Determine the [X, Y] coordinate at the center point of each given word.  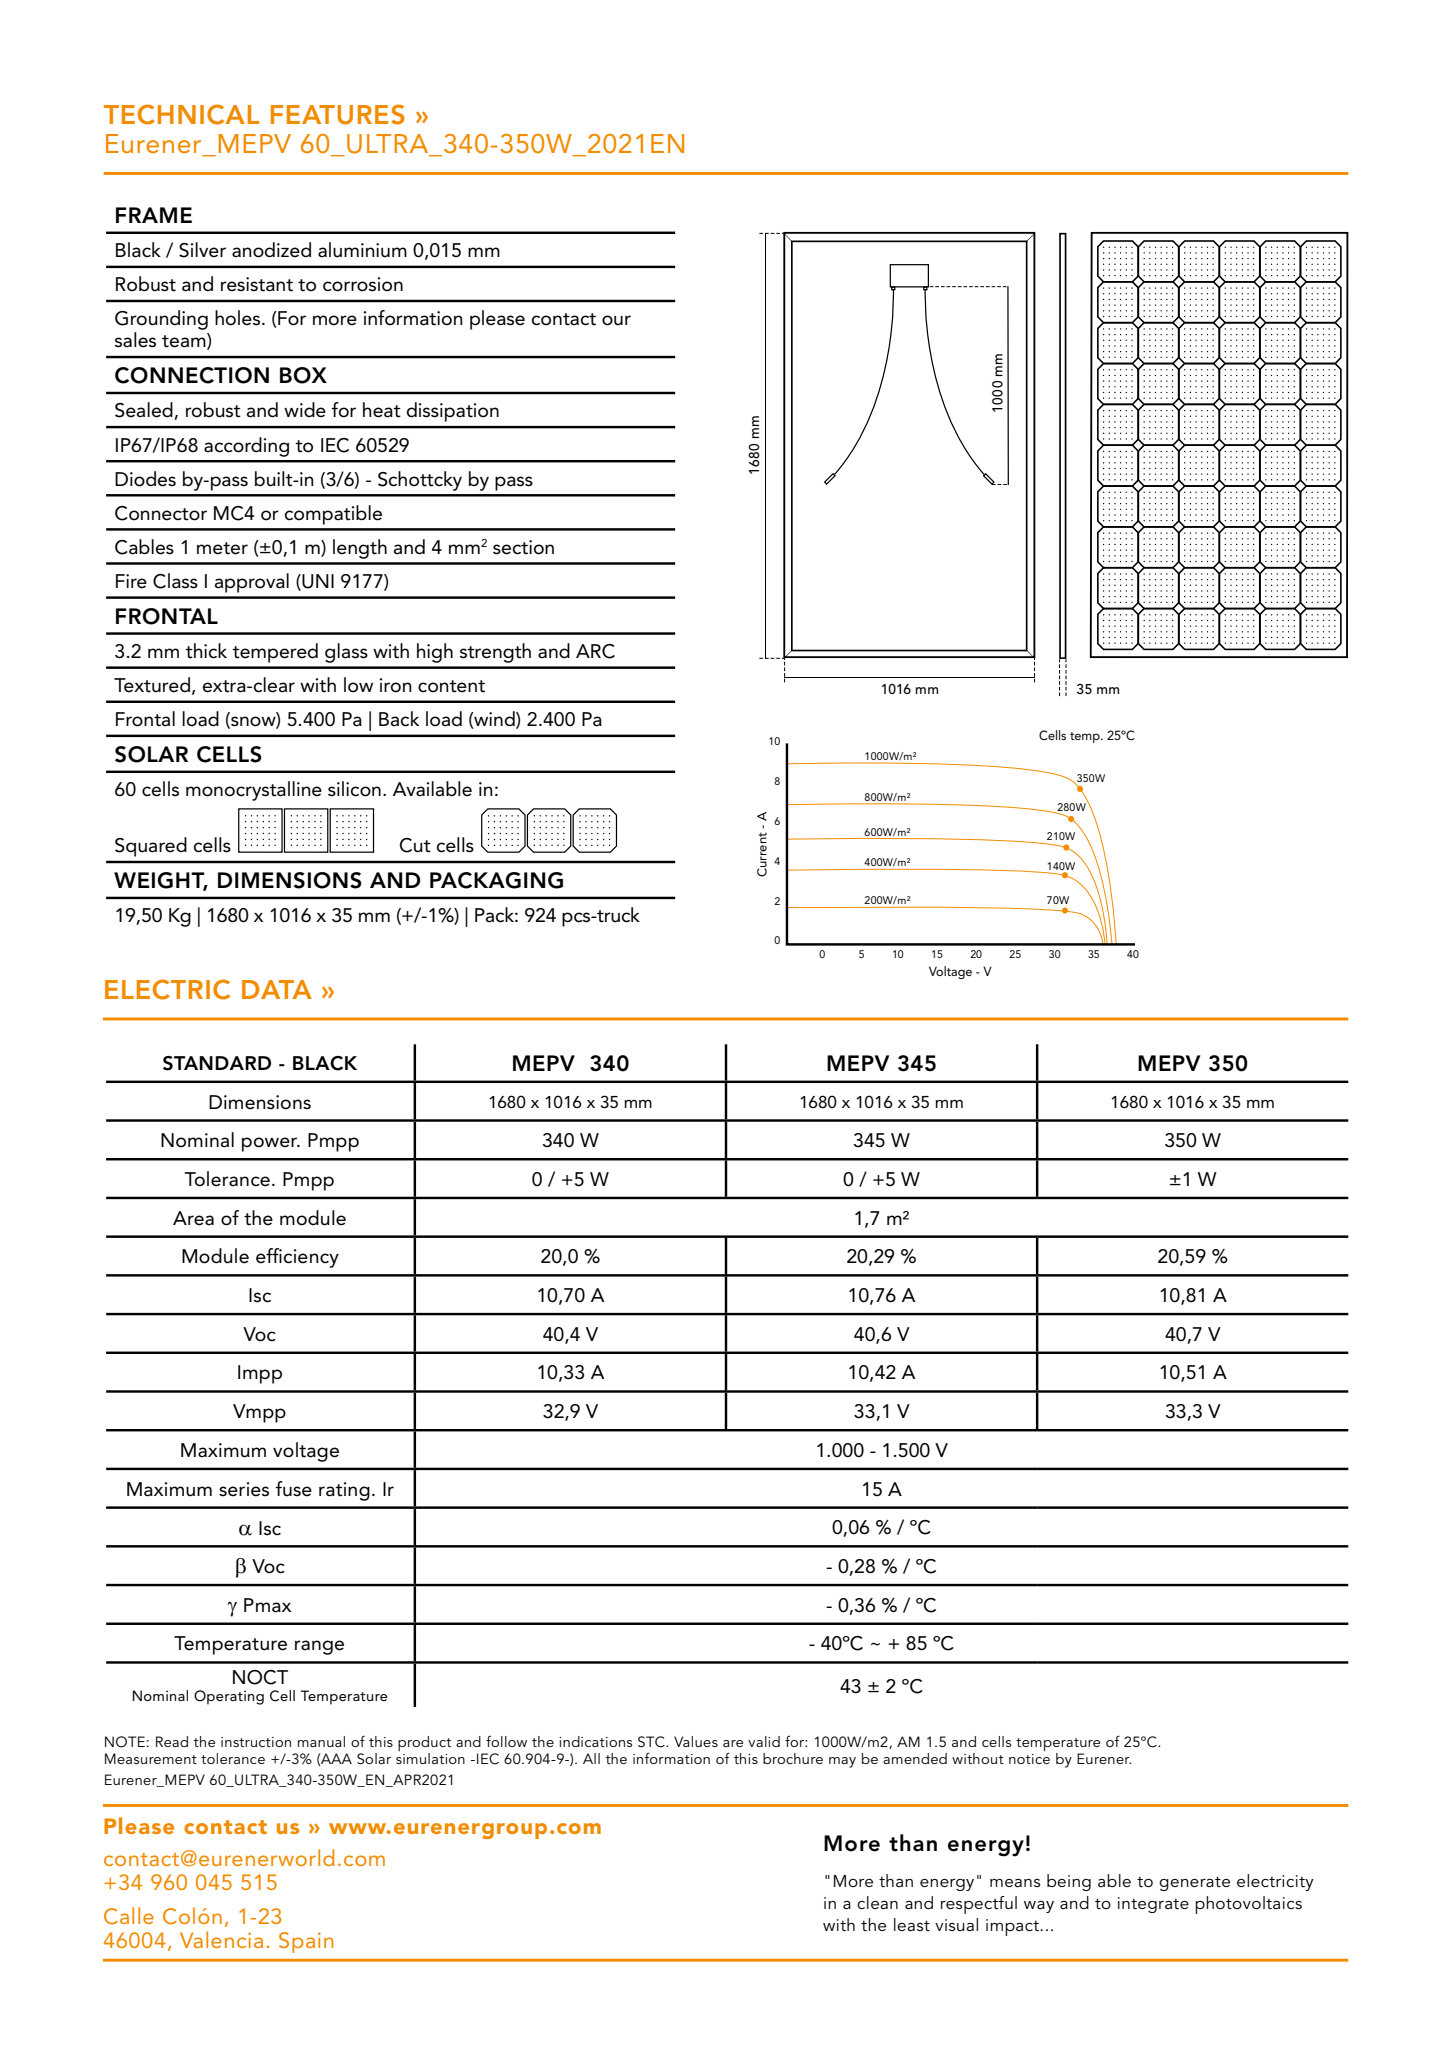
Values [696, 1741]
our [616, 320]
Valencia [221, 1939]
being [1069, 1882]
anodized [271, 250]
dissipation [453, 412]
